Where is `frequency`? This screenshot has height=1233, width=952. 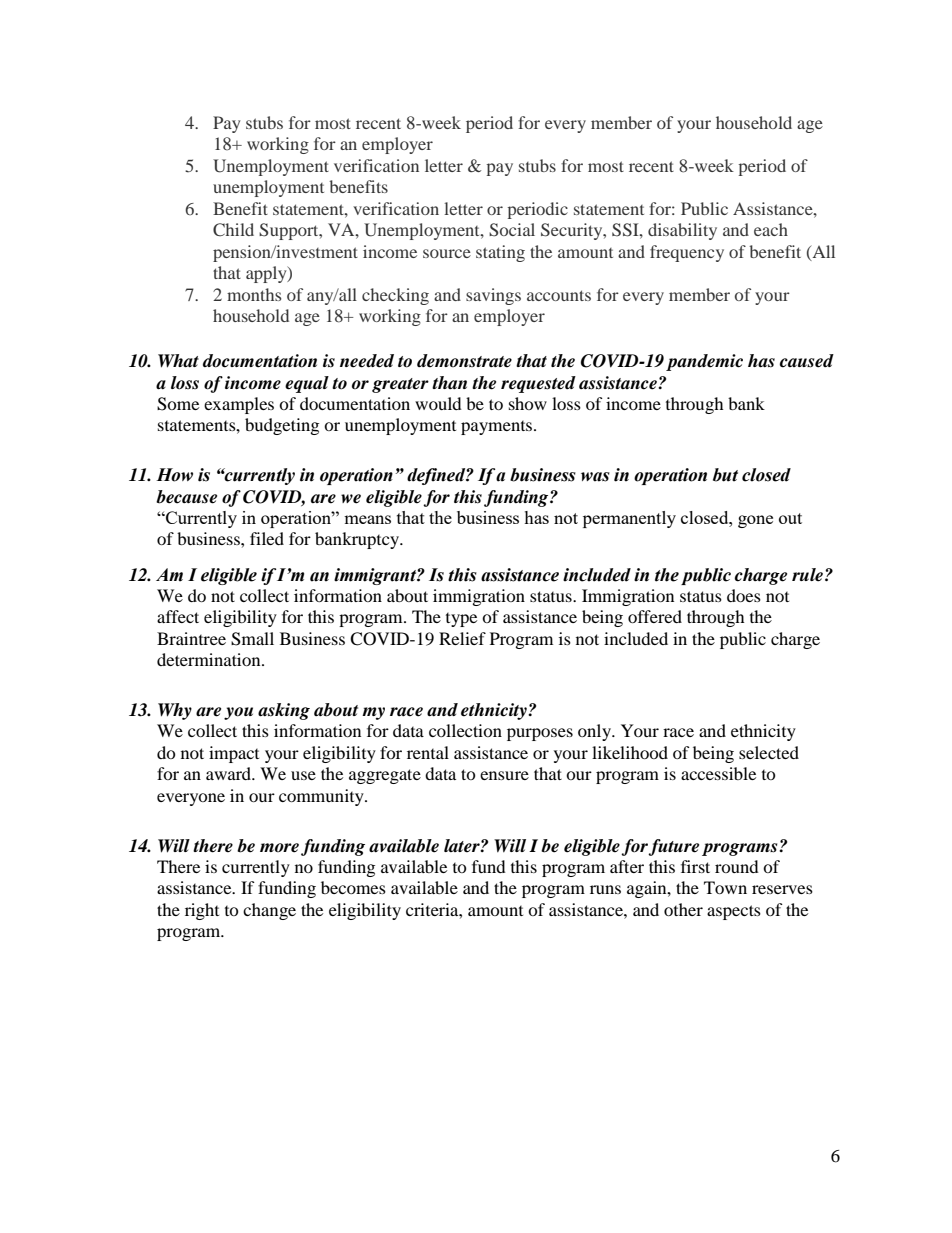
frequency is located at coordinates (687, 253).
